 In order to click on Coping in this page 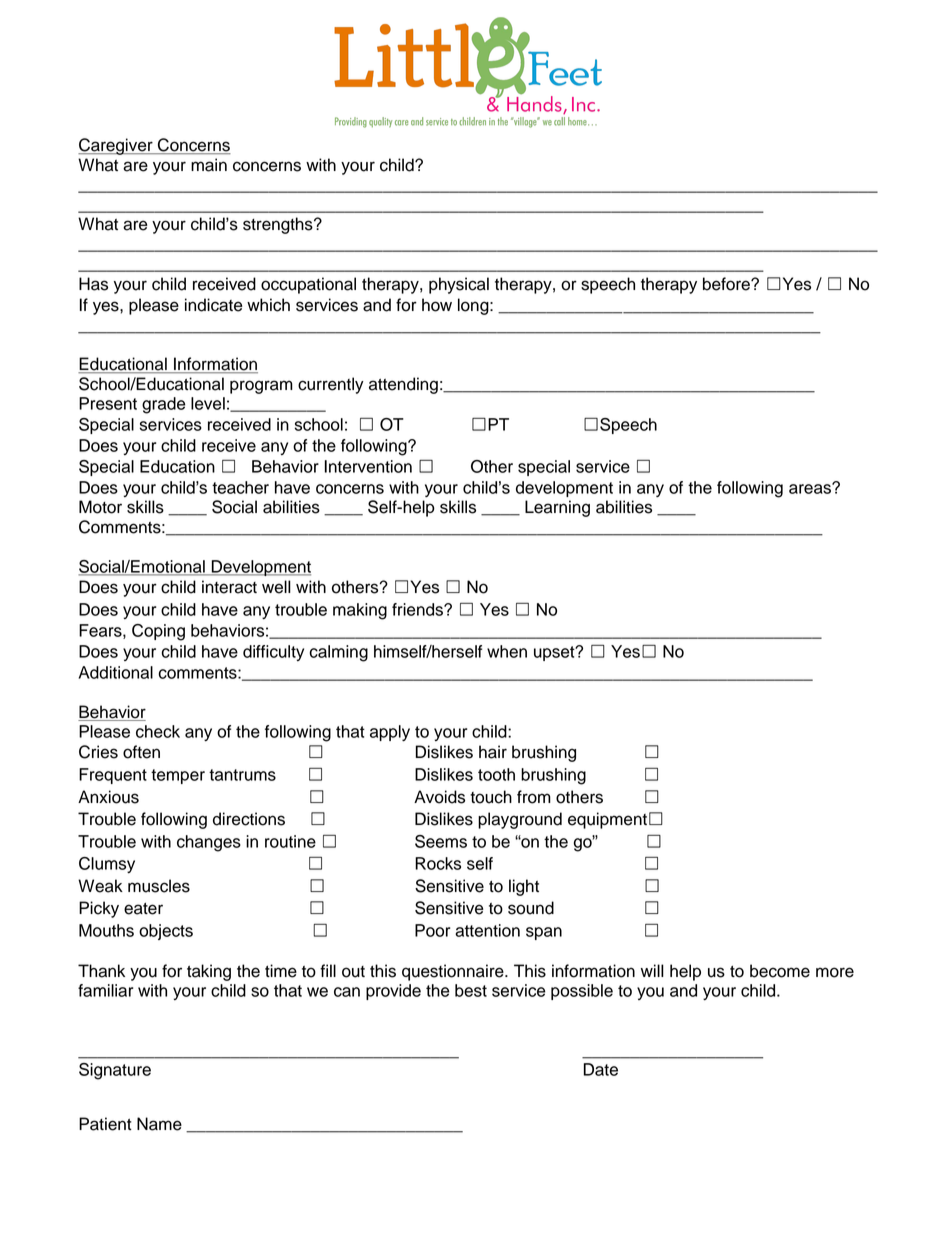, I will do `click(158, 632)`.
